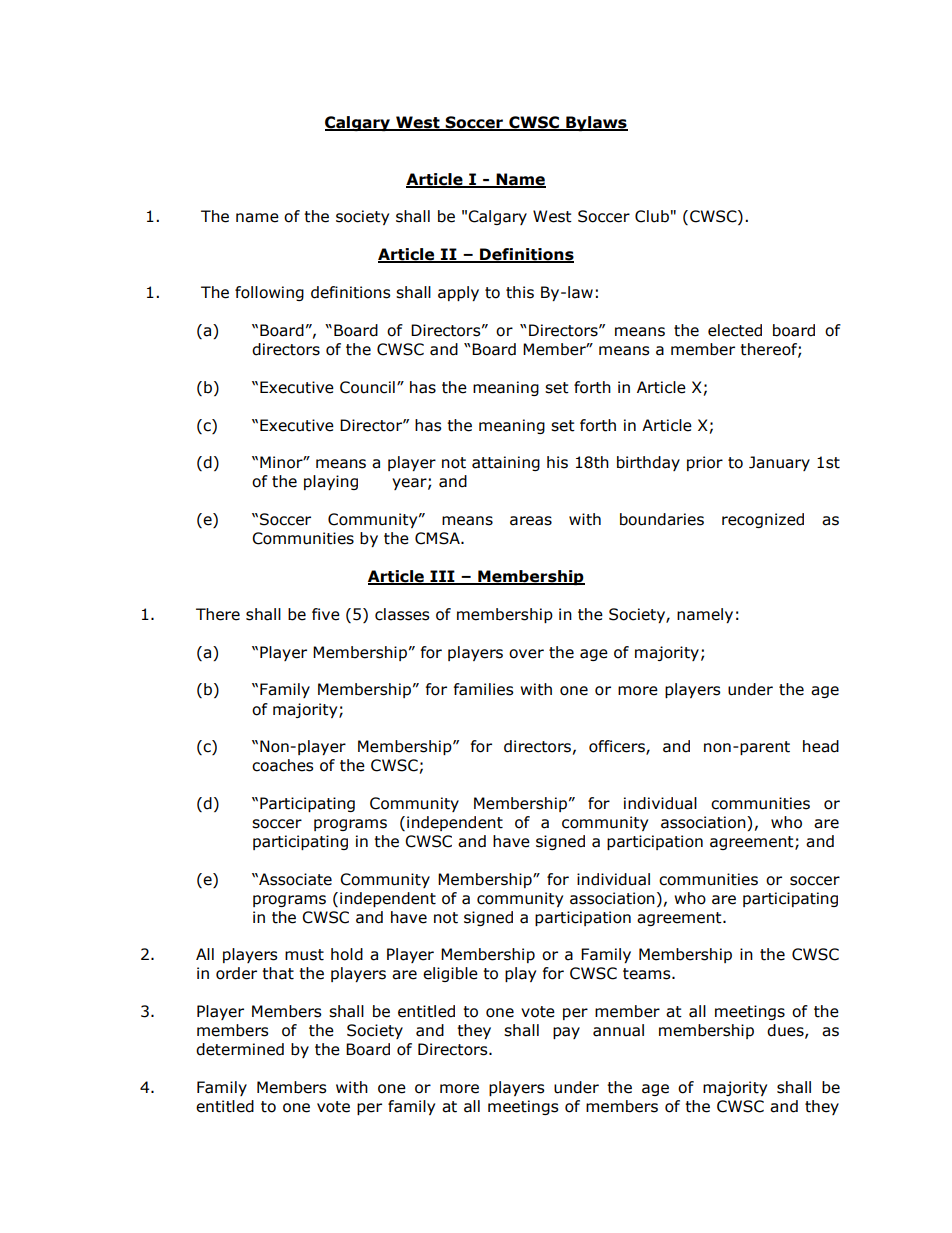 This document has height=1233, width=952. Describe the element at coordinates (326, 614) in the document. I see `five` at that location.
